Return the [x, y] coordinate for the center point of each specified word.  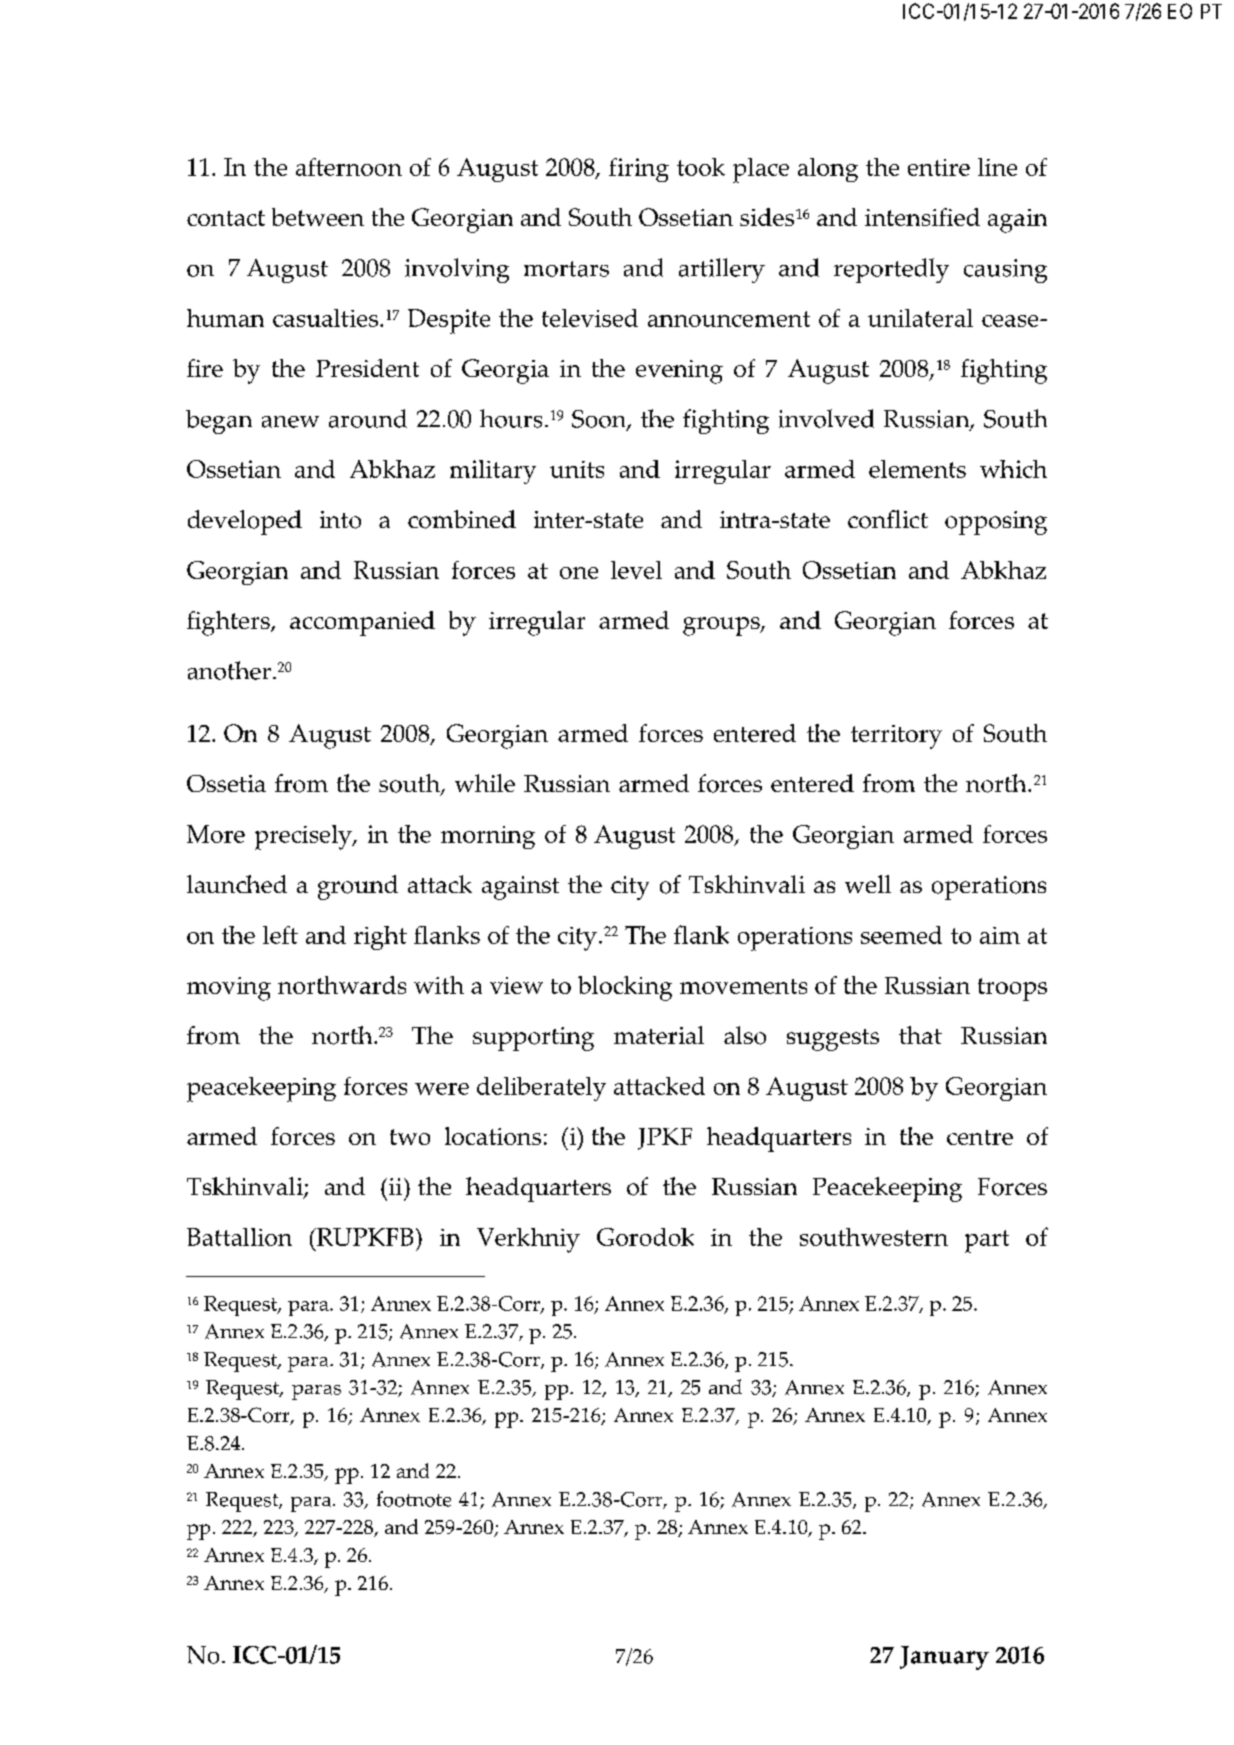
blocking [625, 988]
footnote [414, 1499]
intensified [922, 217]
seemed [901, 935]
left [280, 935]
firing [639, 170]
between [318, 217]
